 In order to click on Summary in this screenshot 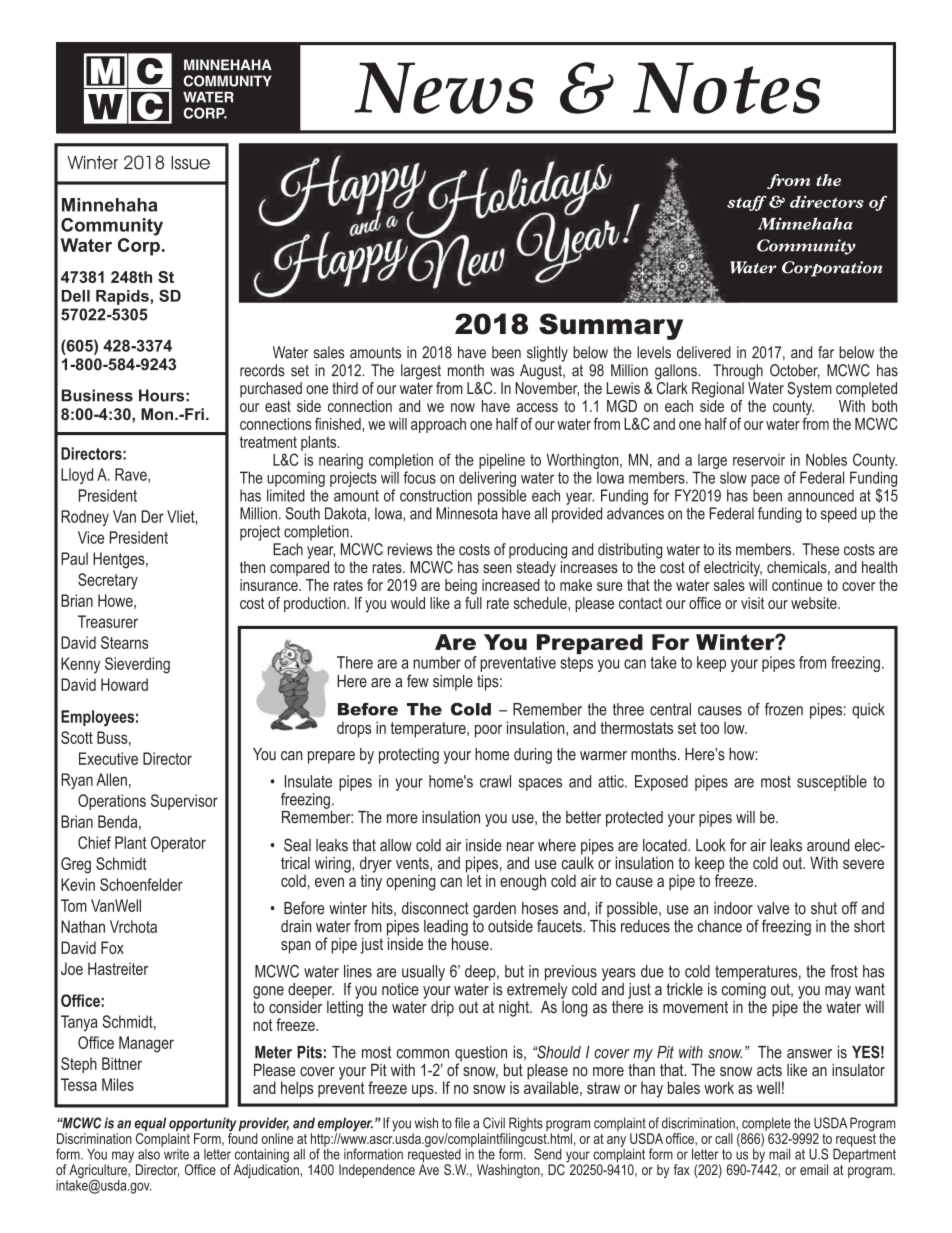, I will do `click(611, 326)`.
